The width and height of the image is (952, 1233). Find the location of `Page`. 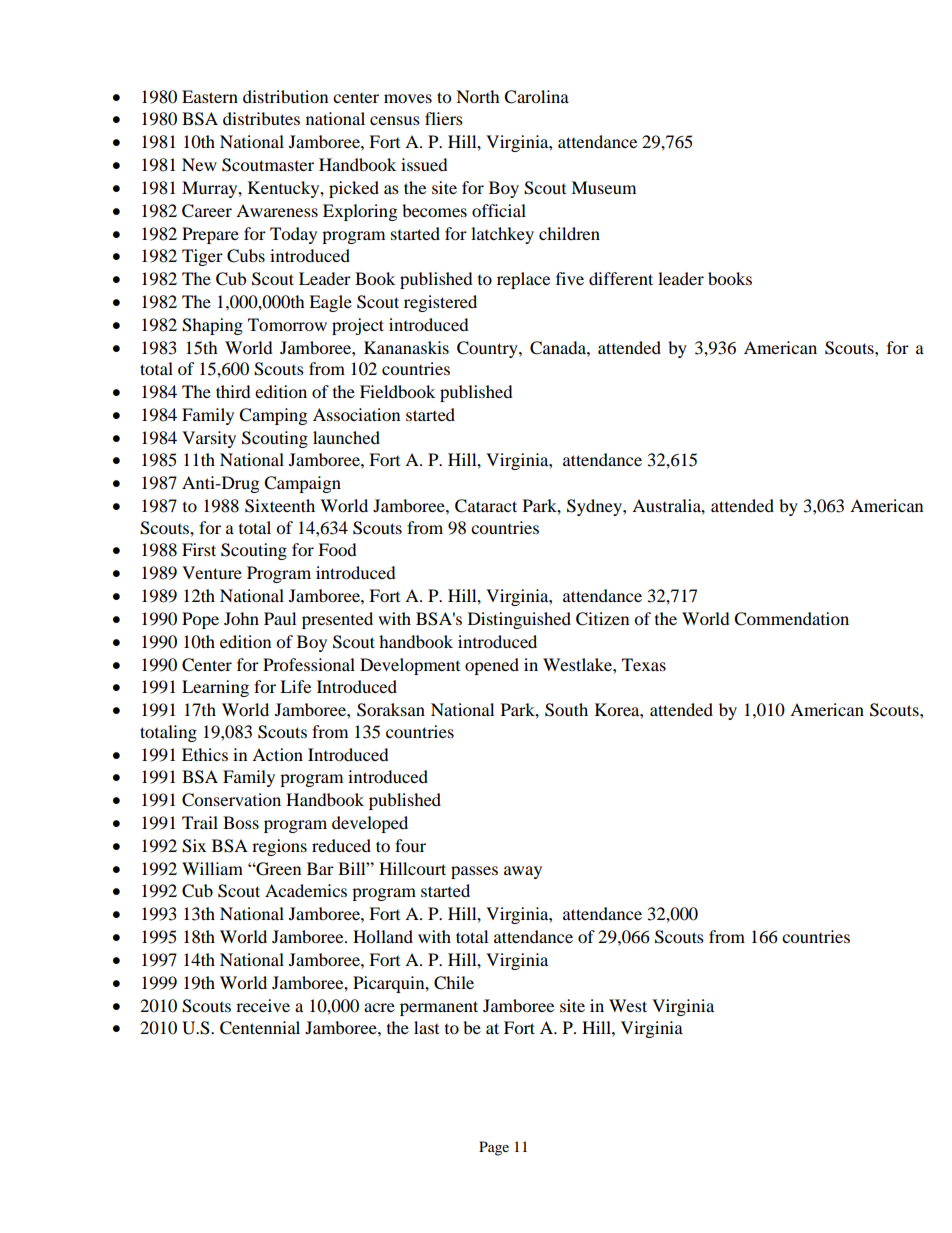

Page is located at coordinates (494, 1148).
